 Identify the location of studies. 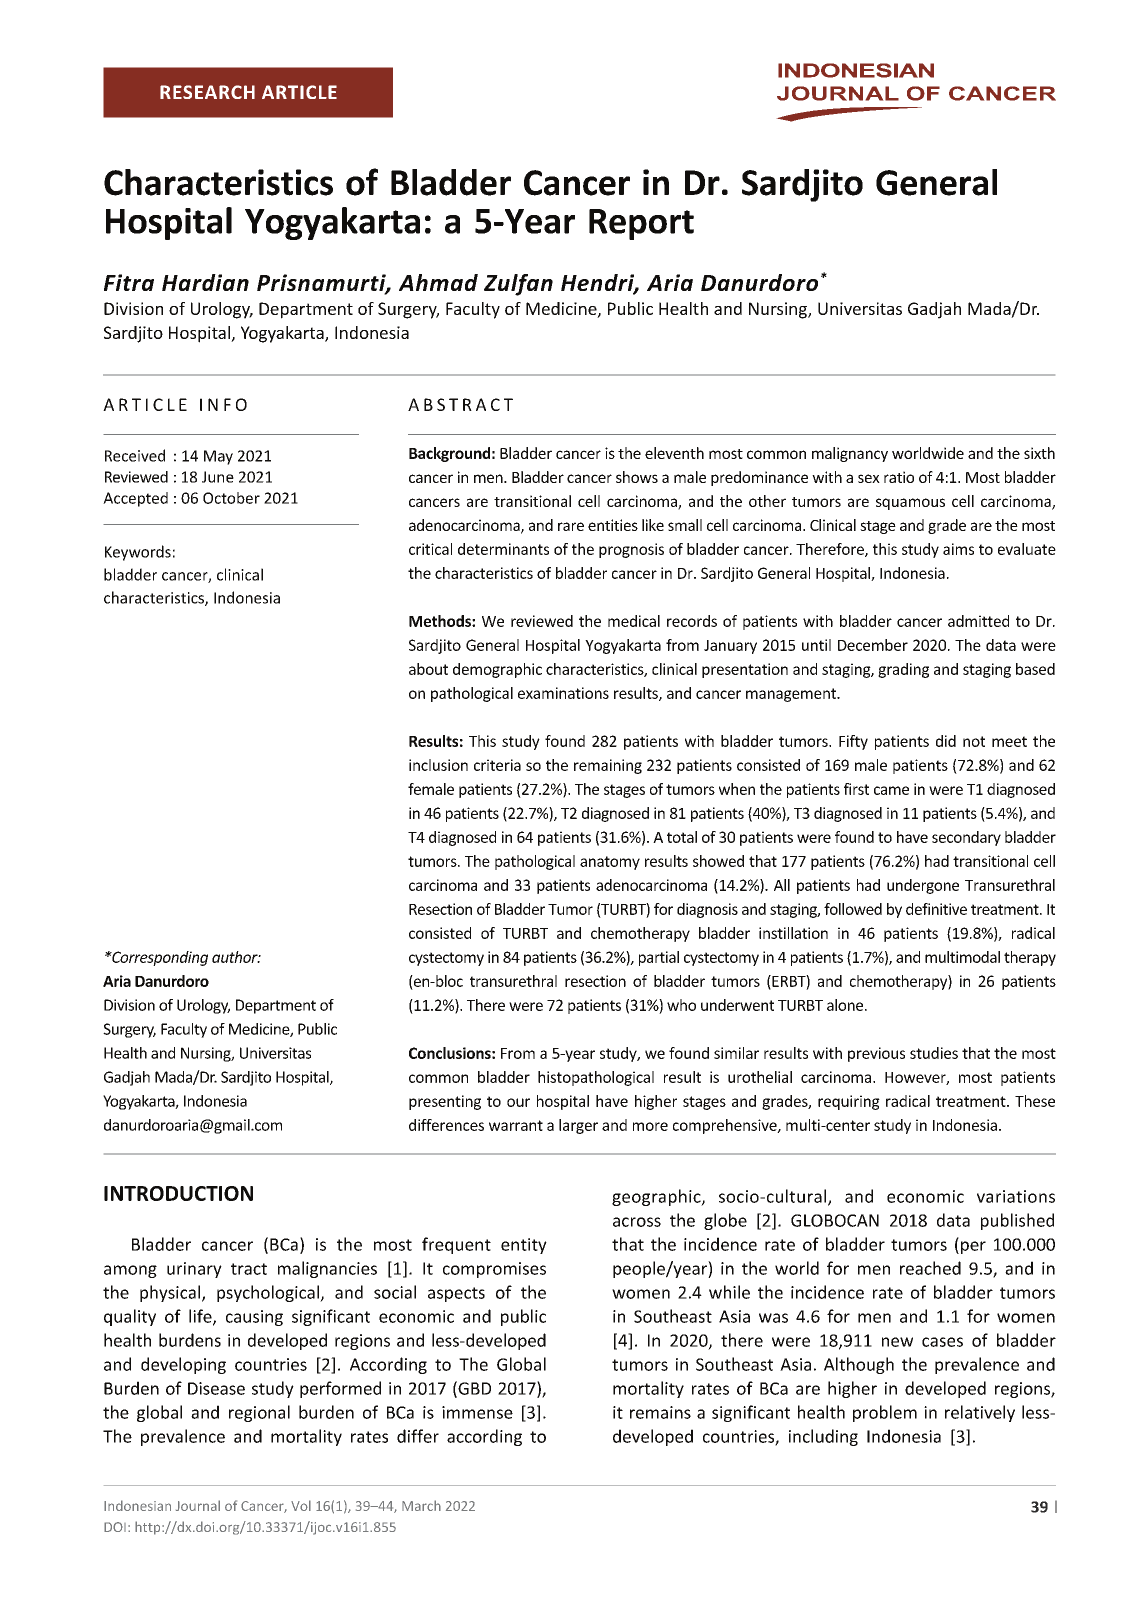
(934, 1053).
